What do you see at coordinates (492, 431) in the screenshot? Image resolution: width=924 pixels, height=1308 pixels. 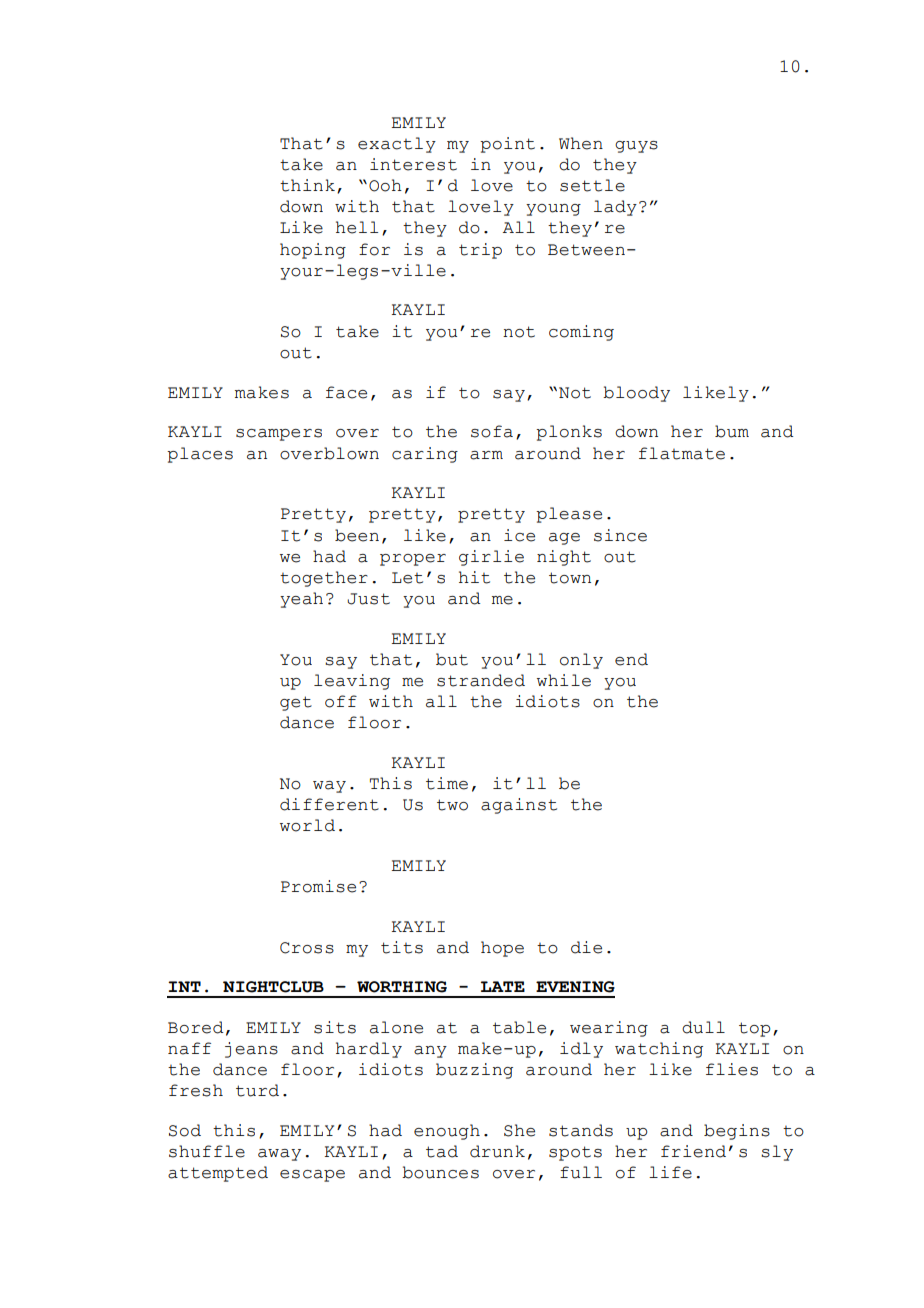 I see `sofa` at bounding box center [492, 431].
